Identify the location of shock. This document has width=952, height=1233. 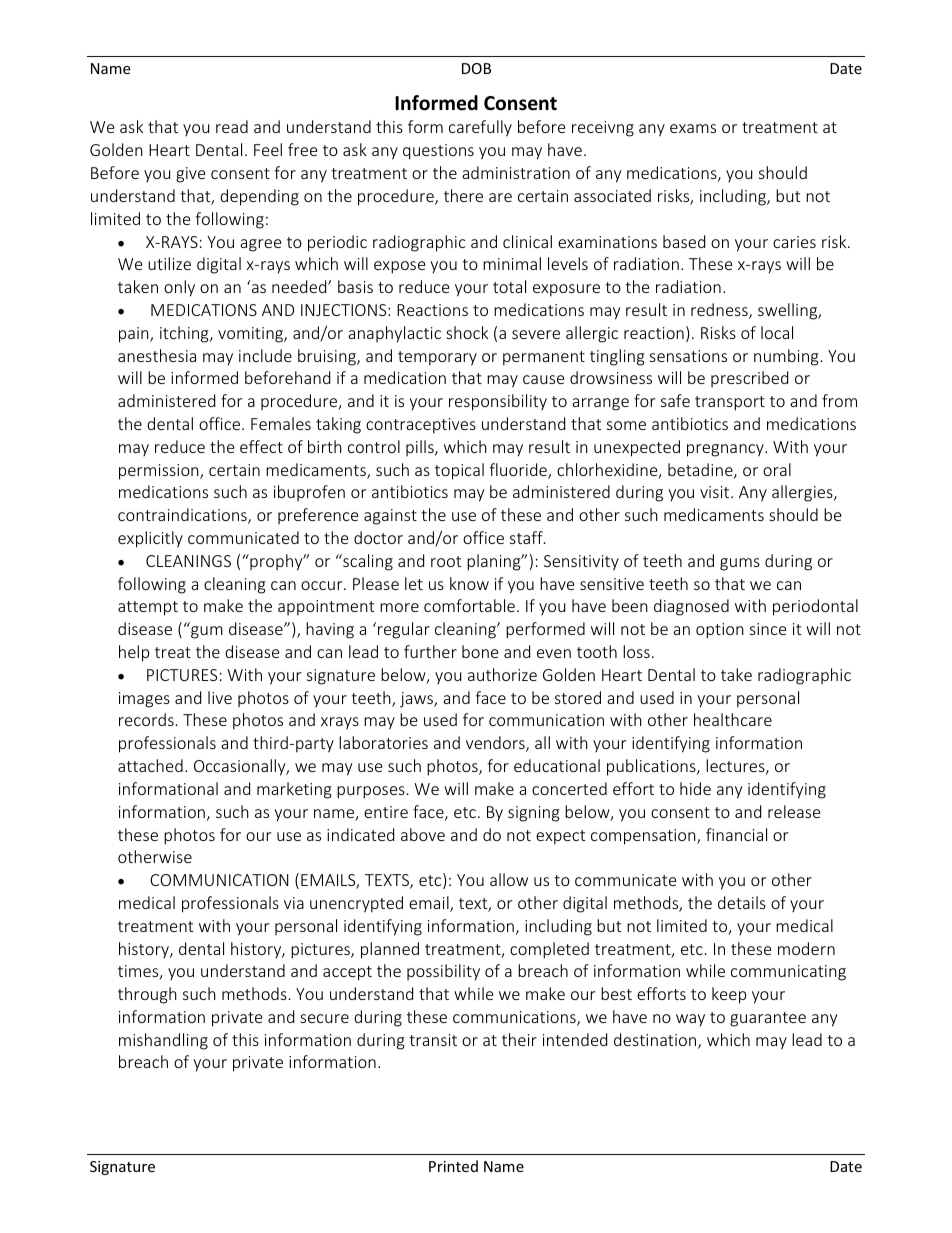
(467, 332).
